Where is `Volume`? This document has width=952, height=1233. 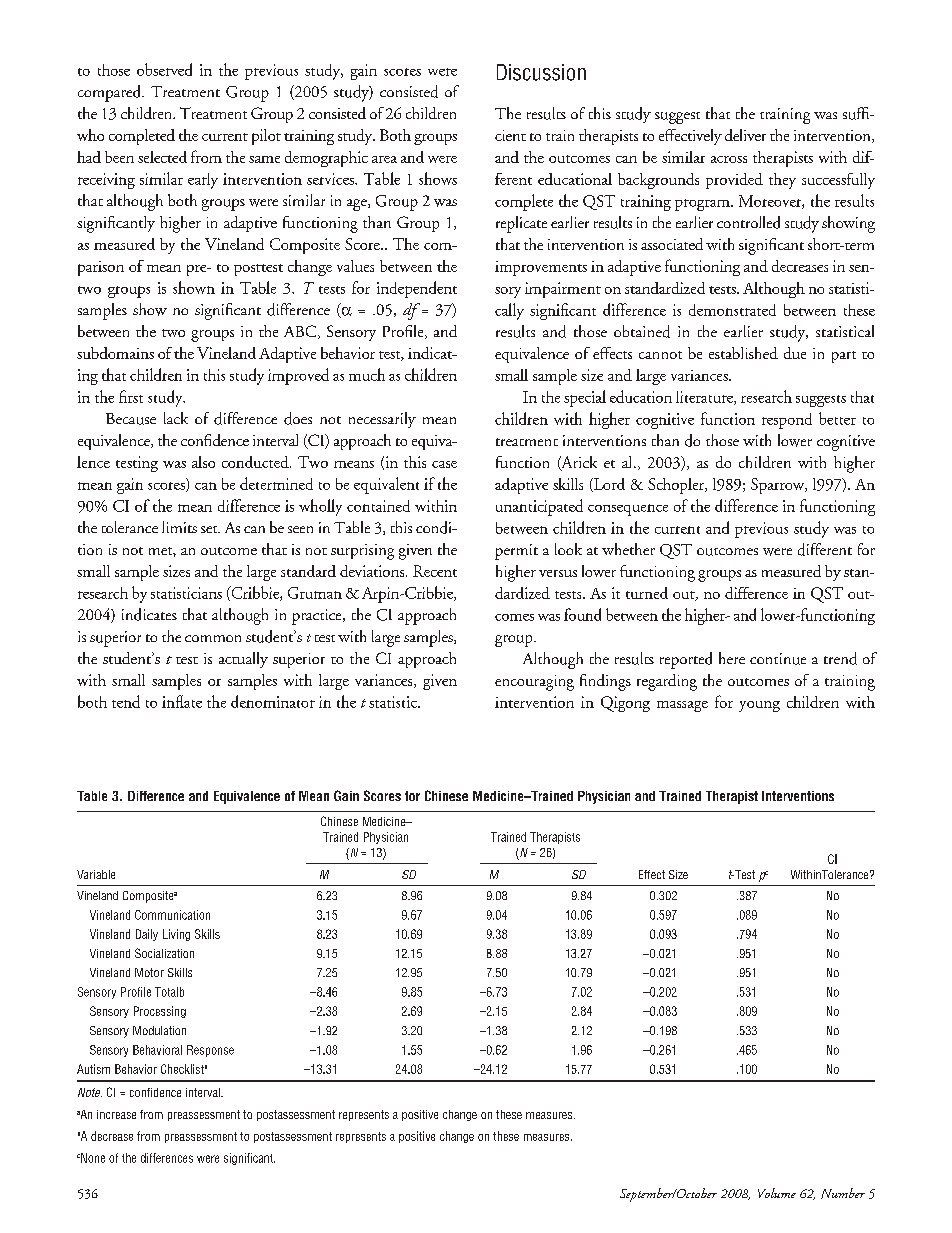 Volume is located at coordinates (777, 1193).
